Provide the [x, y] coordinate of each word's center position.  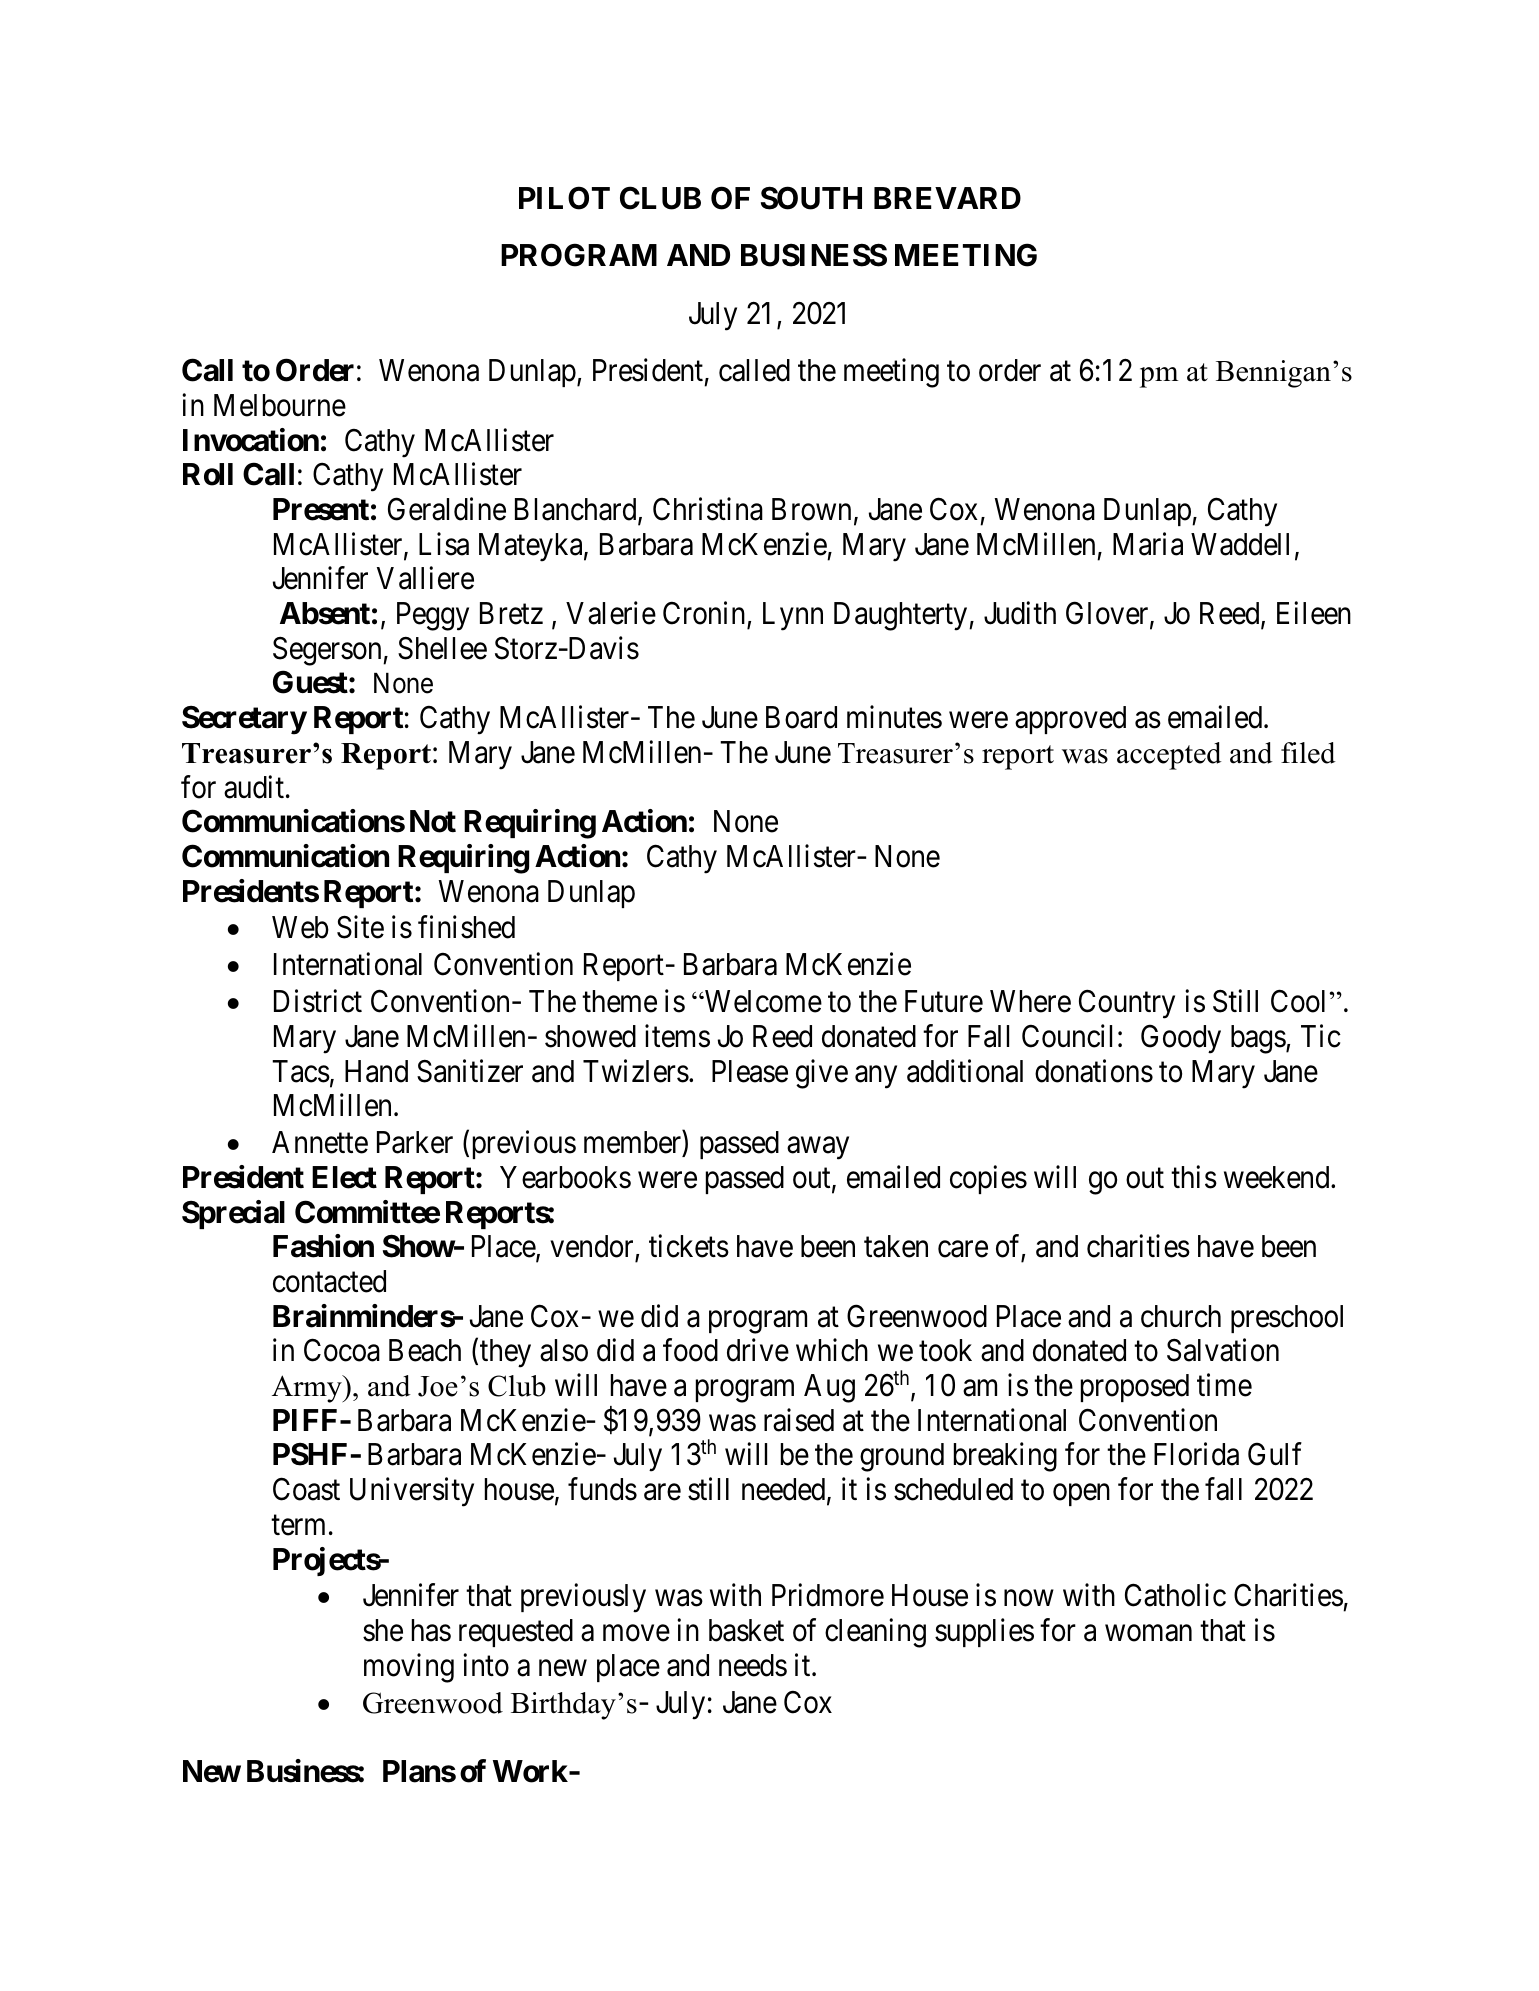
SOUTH [811, 198]
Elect [344, 1177]
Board [801, 717]
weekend [1278, 1177]
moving [409, 1668]
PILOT [564, 198]
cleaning [875, 1633]
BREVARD [947, 198]
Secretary [244, 720]
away [818, 1148]
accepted [1169, 756]
